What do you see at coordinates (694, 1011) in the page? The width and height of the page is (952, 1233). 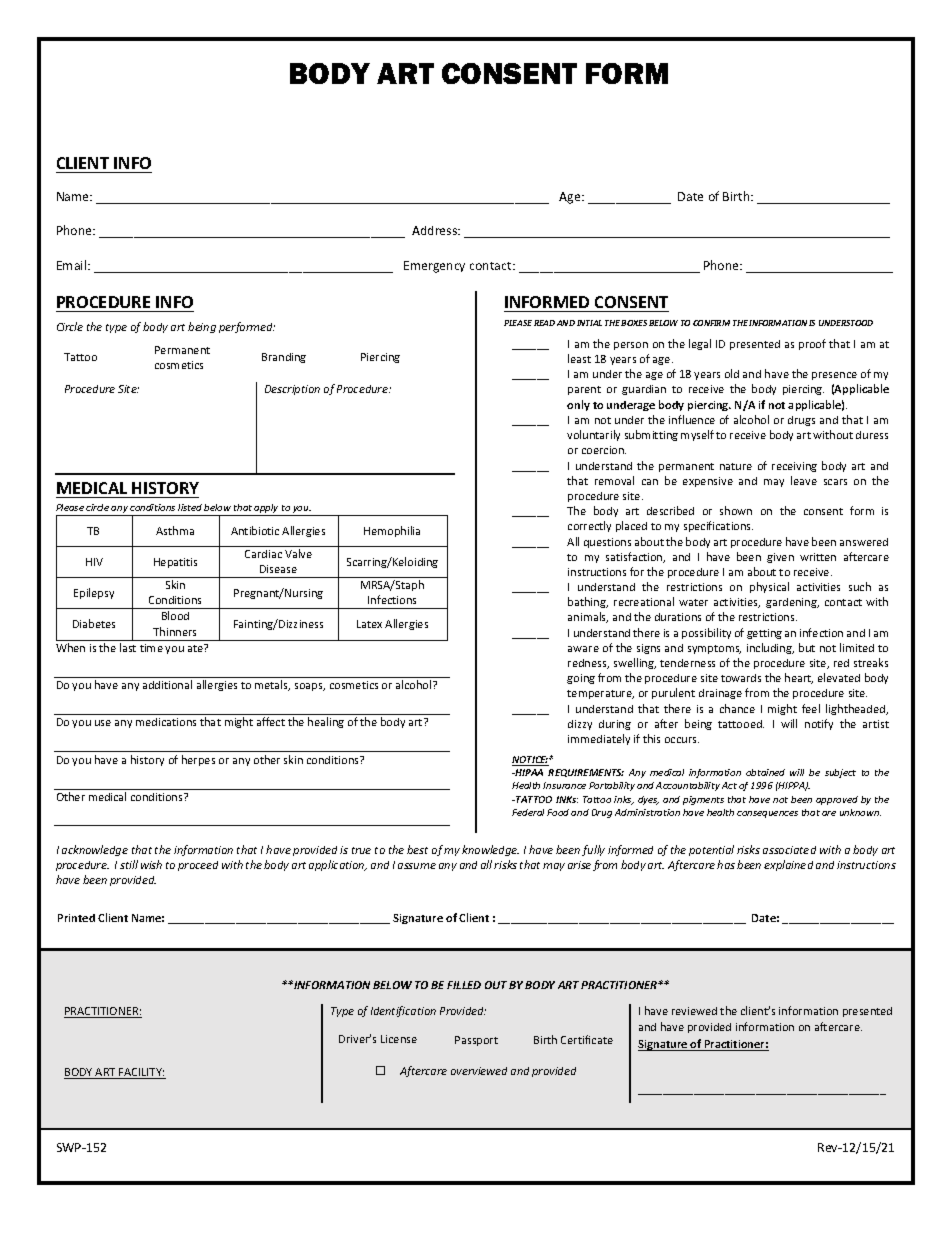 I see `reviewed` at bounding box center [694, 1011].
